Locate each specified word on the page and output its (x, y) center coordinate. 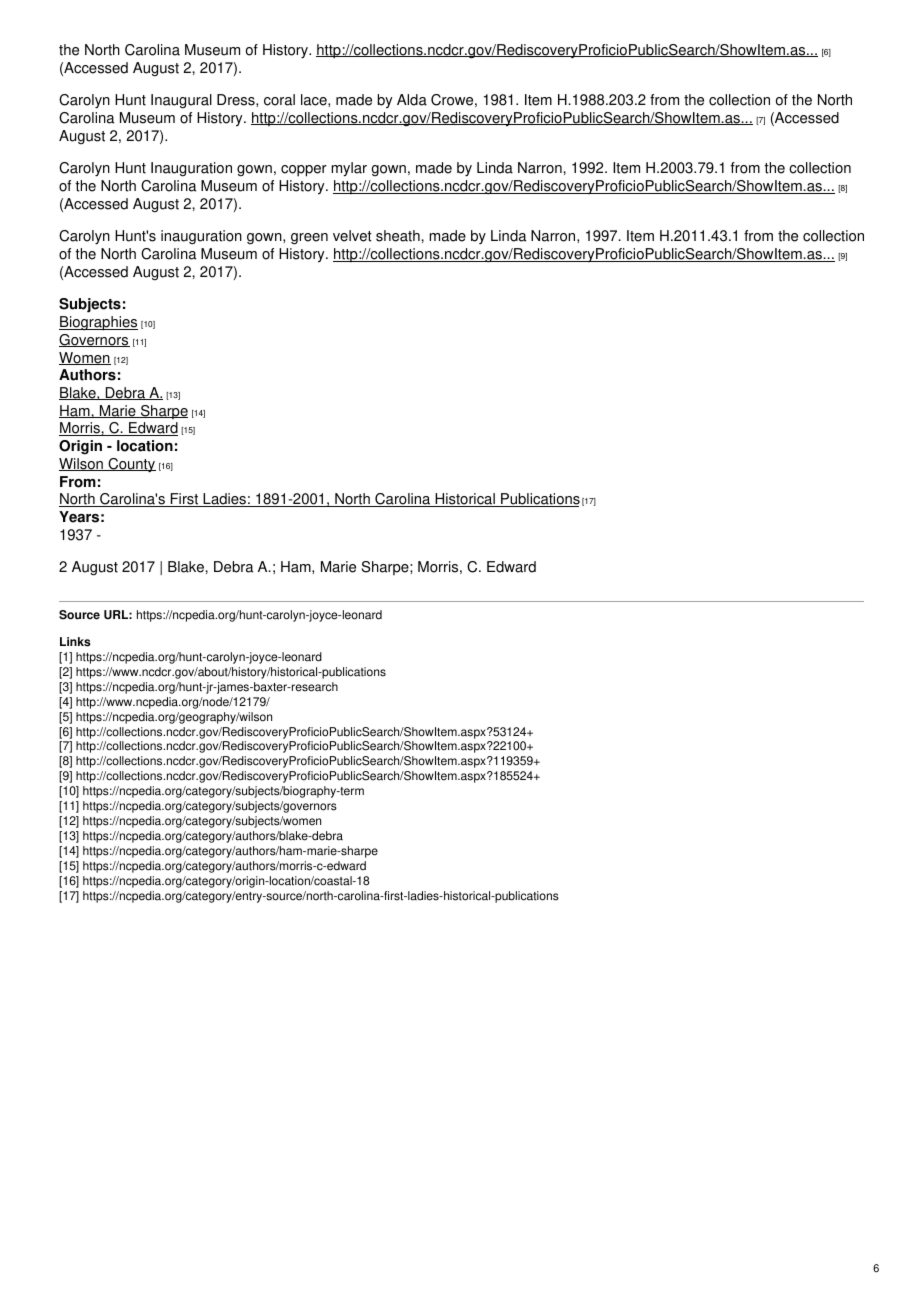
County (131, 465)
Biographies (98, 323)
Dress (237, 100)
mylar (349, 169)
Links (75, 642)
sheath (399, 236)
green (309, 239)
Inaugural (181, 101)
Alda (412, 100)
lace (315, 100)
